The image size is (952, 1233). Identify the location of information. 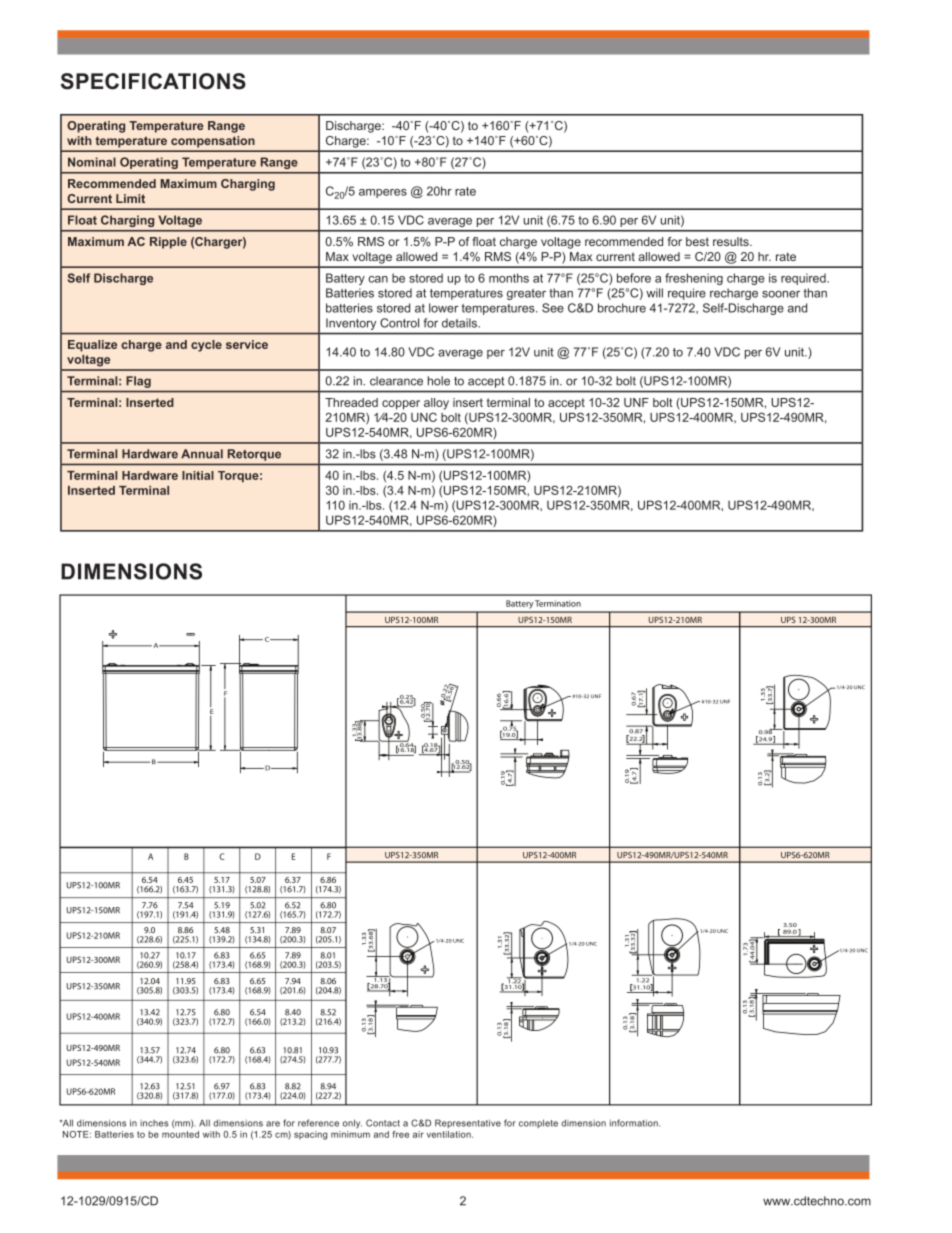
(635, 1123).
